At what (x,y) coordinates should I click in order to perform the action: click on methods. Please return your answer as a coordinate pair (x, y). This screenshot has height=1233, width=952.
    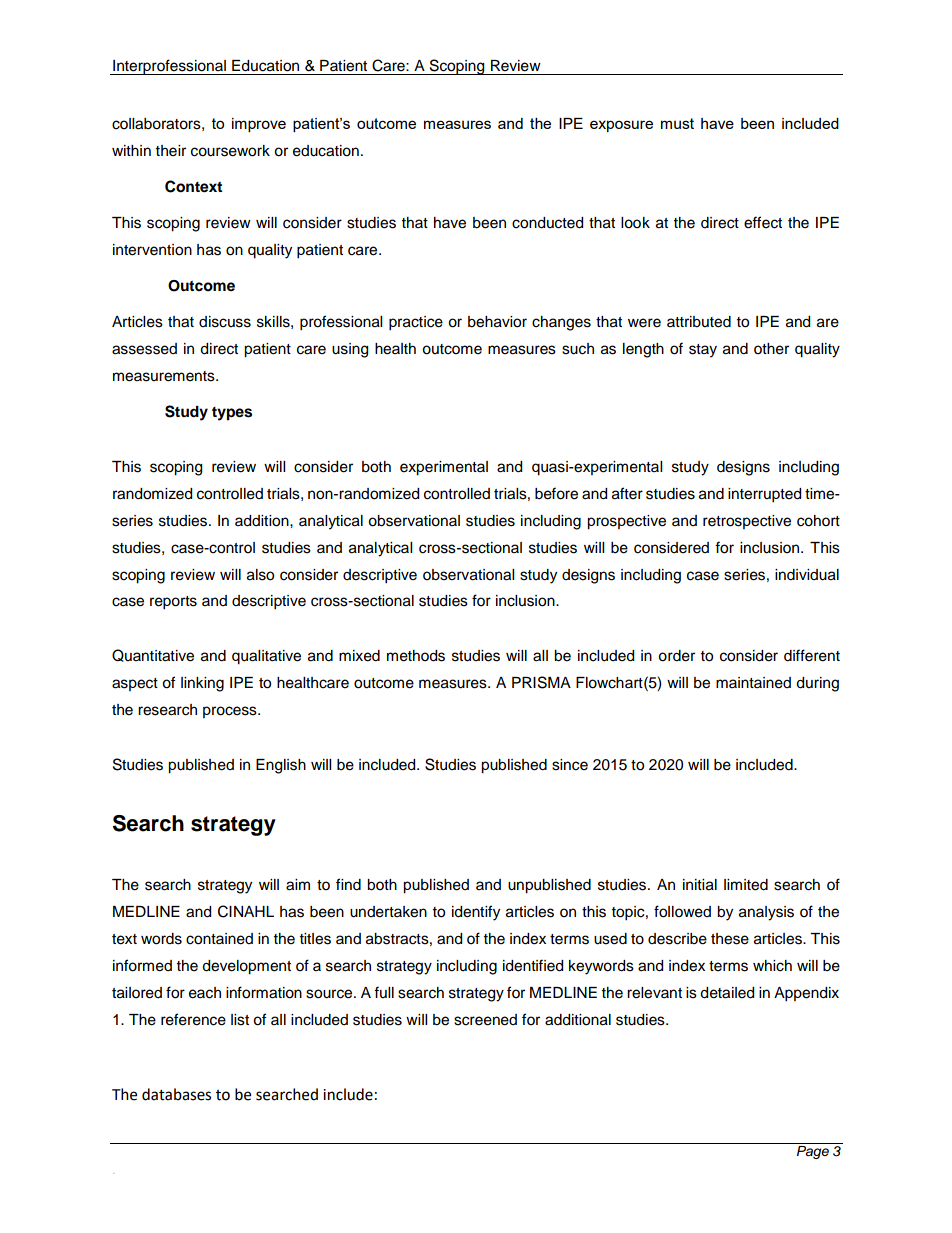
    Looking at the image, I should click on (416, 656).
